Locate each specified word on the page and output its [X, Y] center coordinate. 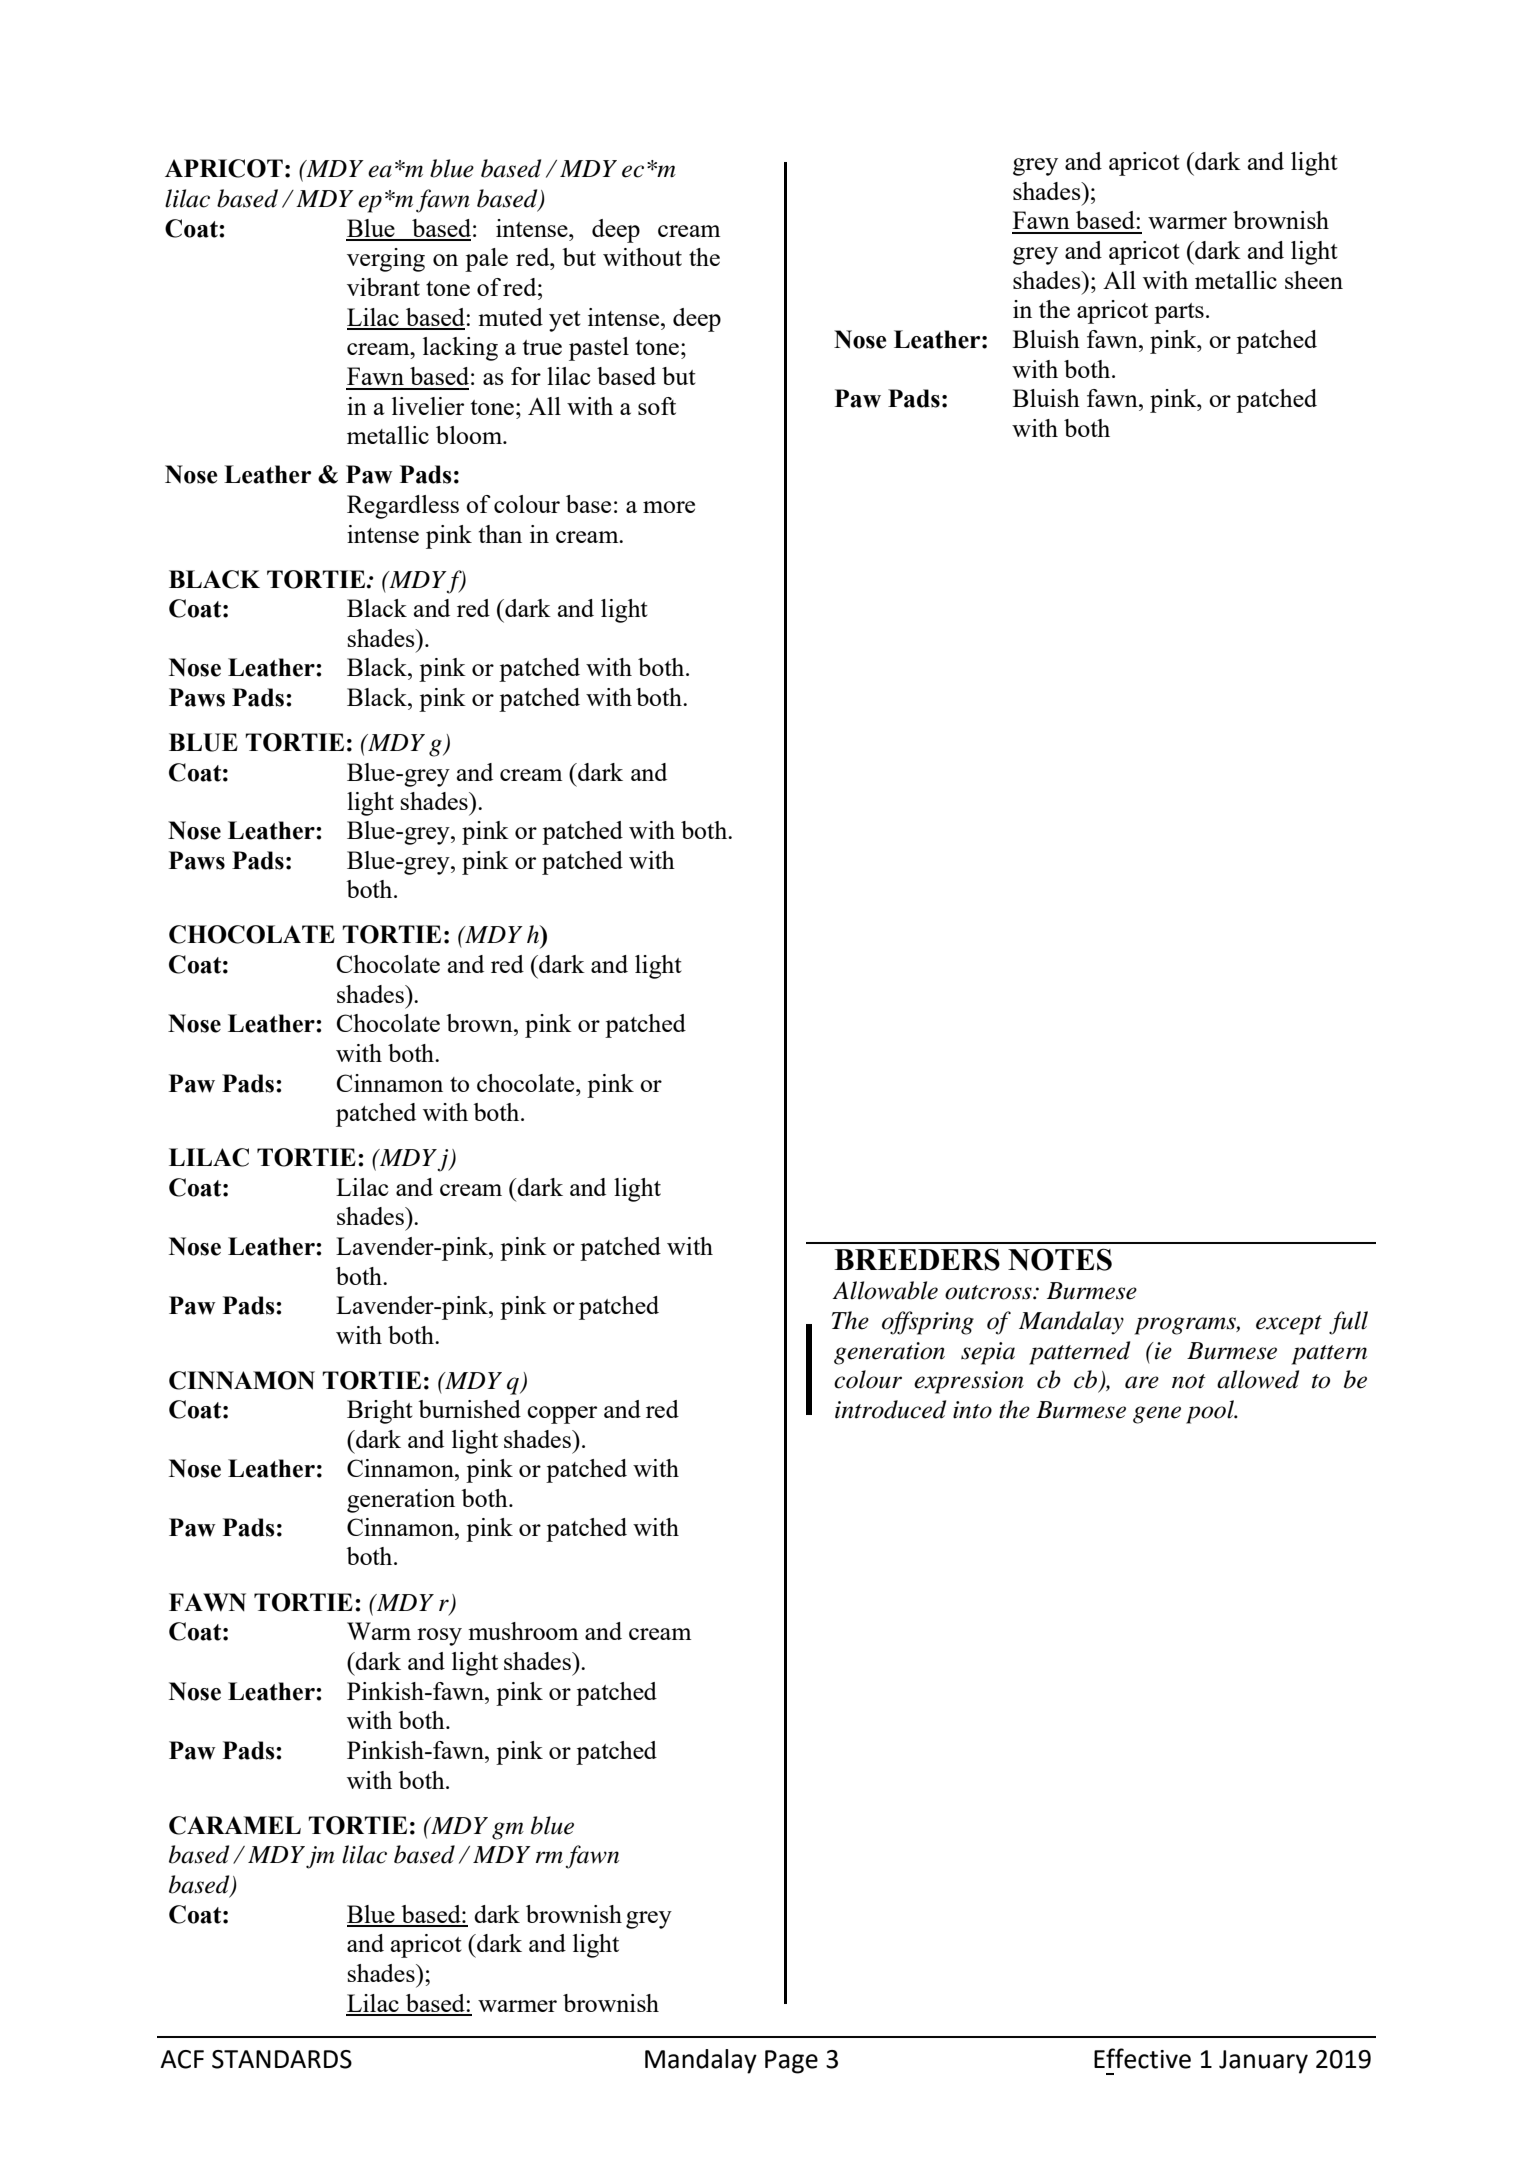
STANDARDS [282, 2059]
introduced [890, 1409]
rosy [439, 1637]
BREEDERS [917, 1259]
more [669, 507]
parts [1179, 313]
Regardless [403, 507]
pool [1211, 1412]
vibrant [383, 287]
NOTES [1060, 1259]
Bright [380, 1412]
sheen [1314, 280]
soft [657, 406]
